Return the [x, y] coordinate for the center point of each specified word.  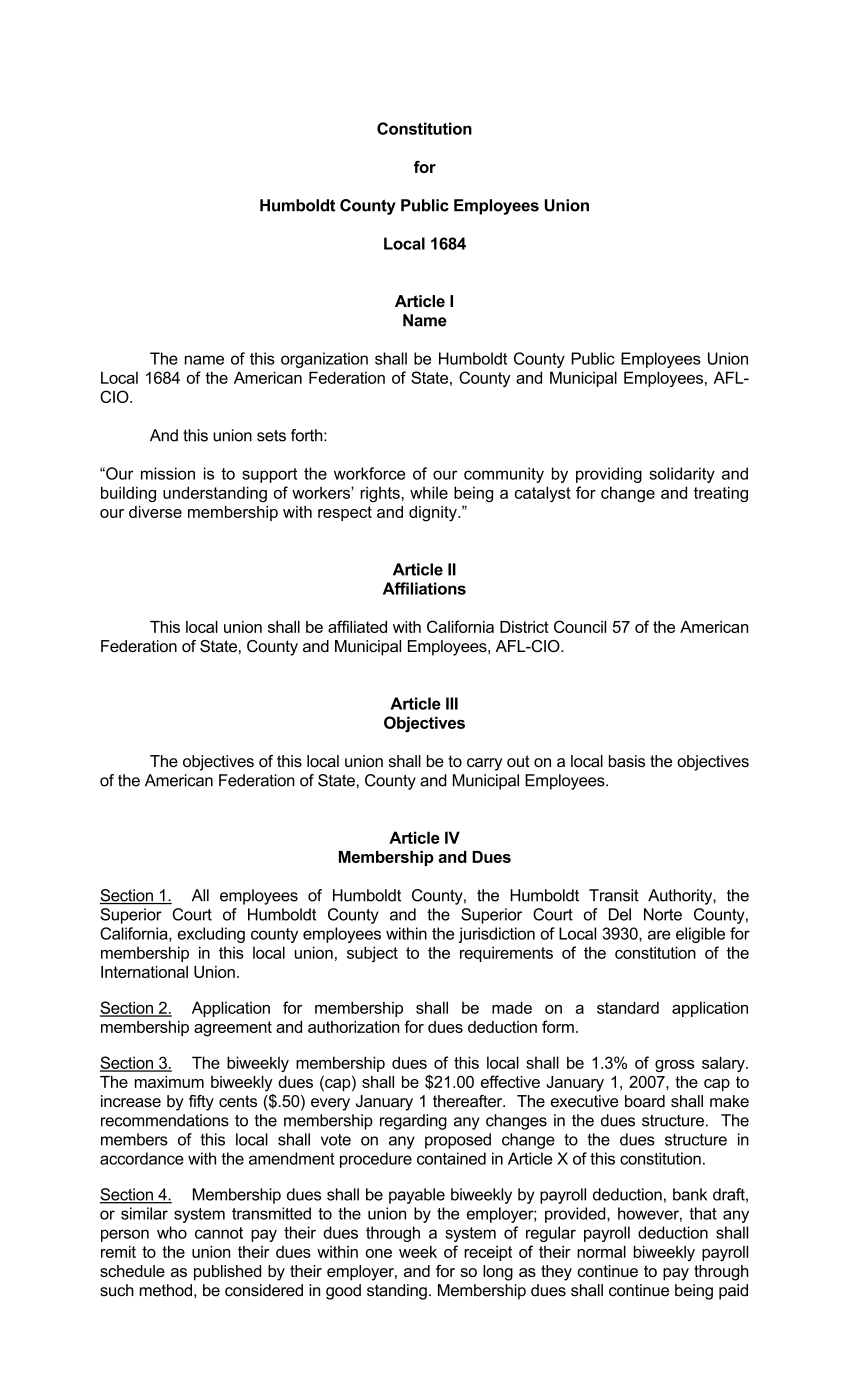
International [144, 972]
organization [324, 360]
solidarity [682, 475]
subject [372, 954]
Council [580, 626]
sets [271, 436]
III [452, 703]
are [659, 935]
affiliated [357, 626]
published [227, 1273]
